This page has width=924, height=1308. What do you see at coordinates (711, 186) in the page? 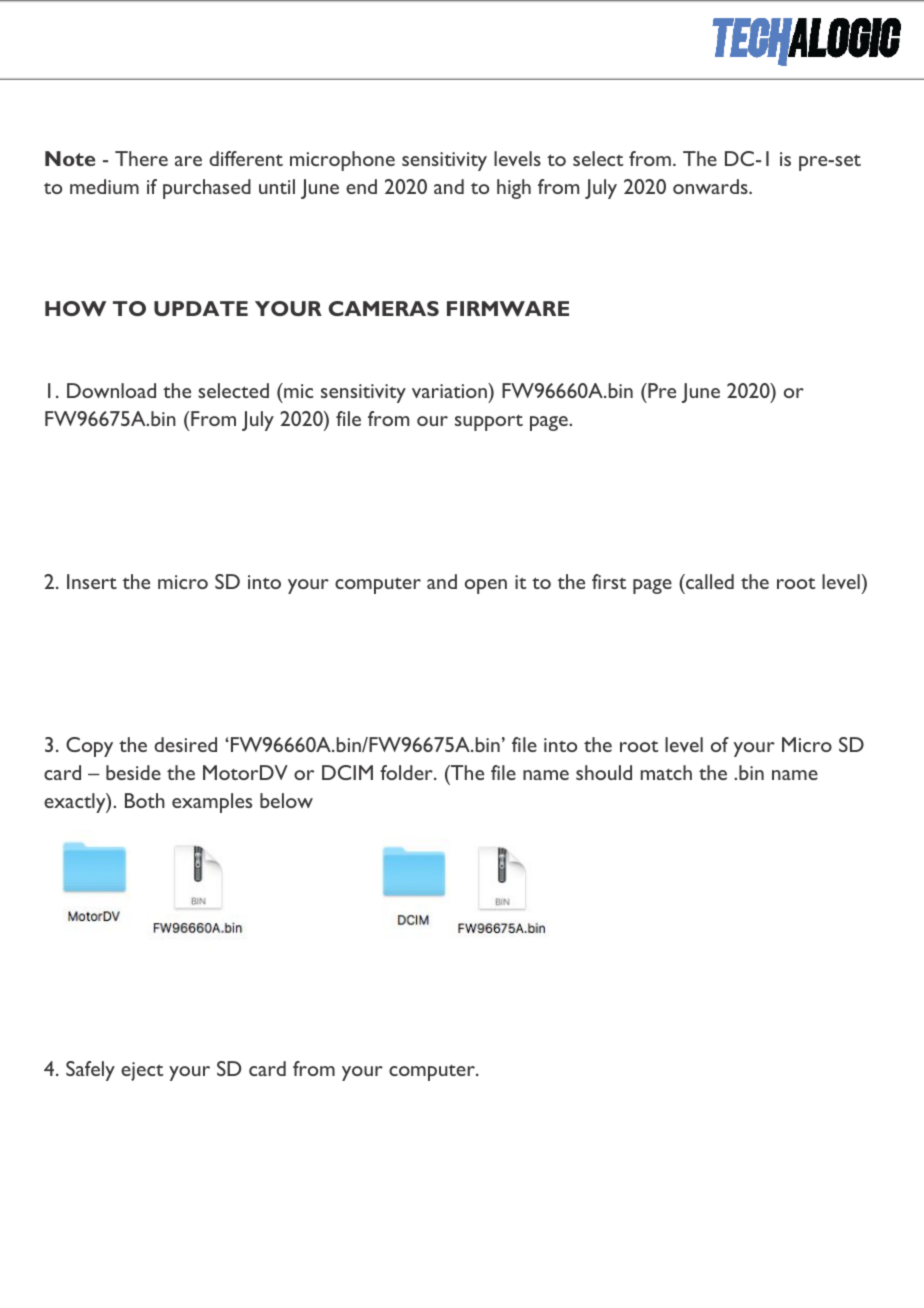
I see `onwards` at bounding box center [711, 186].
